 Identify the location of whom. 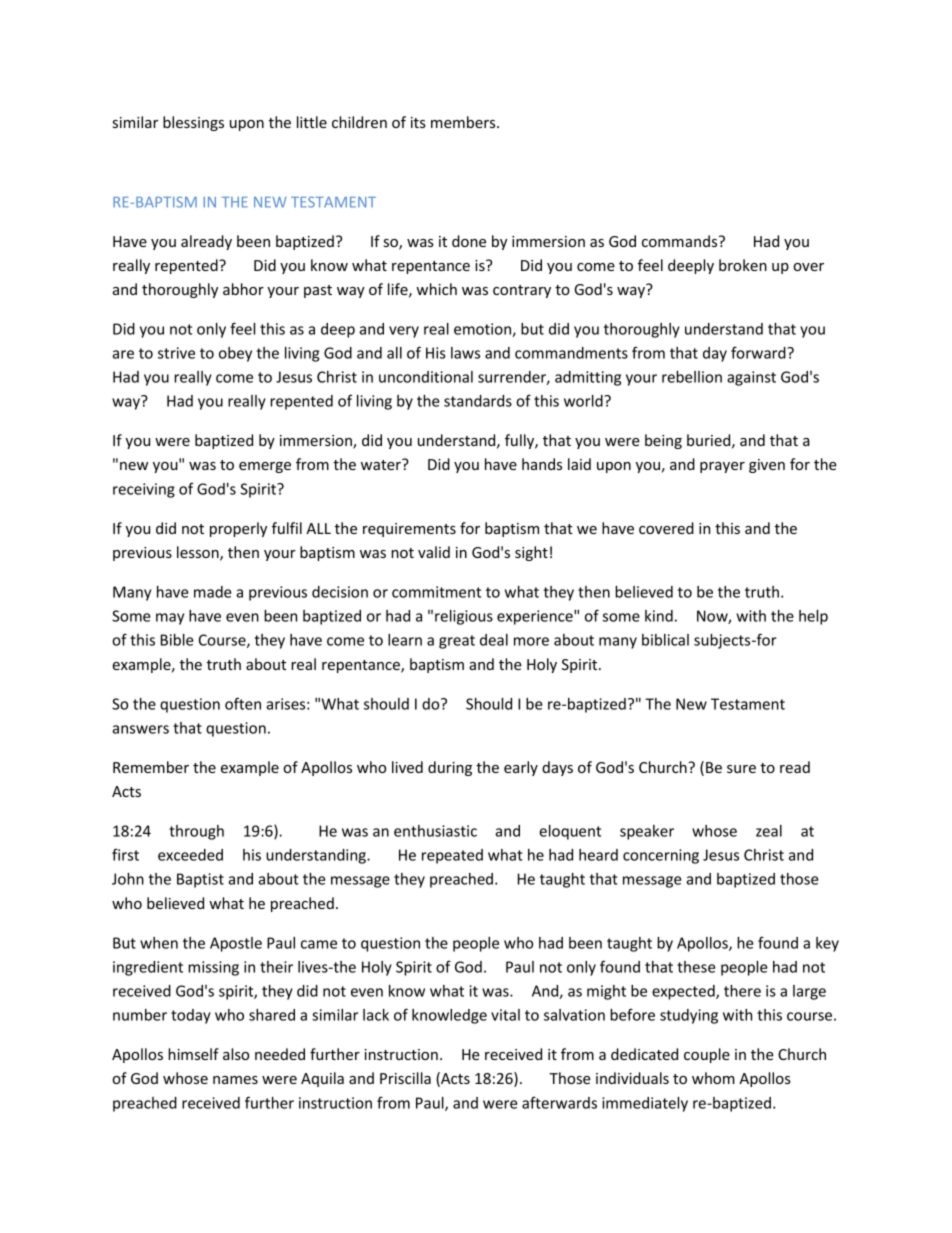
(713, 1078).
